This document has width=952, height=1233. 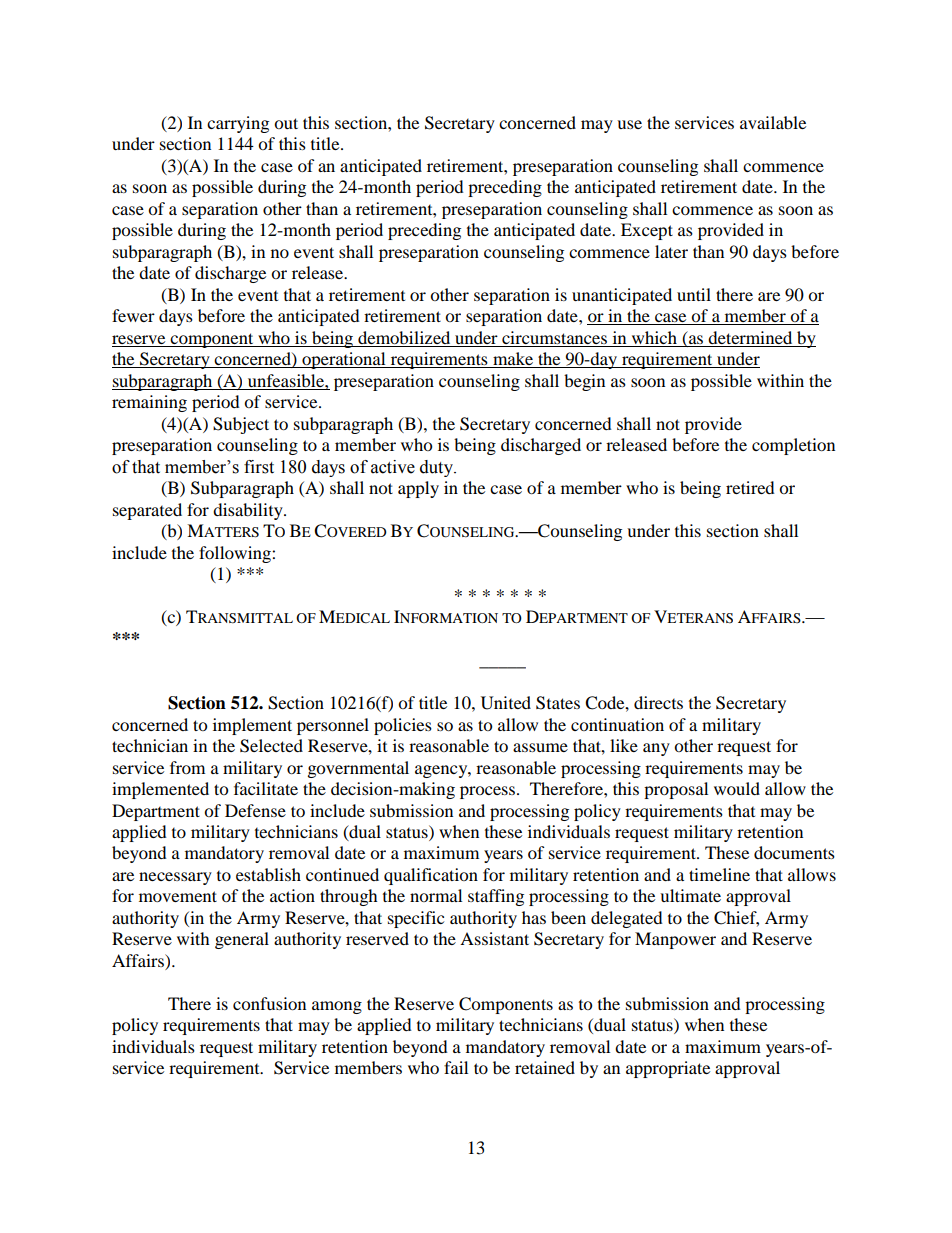 What do you see at coordinates (629, 124) in the document?
I see `use` at bounding box center [629, 124].
